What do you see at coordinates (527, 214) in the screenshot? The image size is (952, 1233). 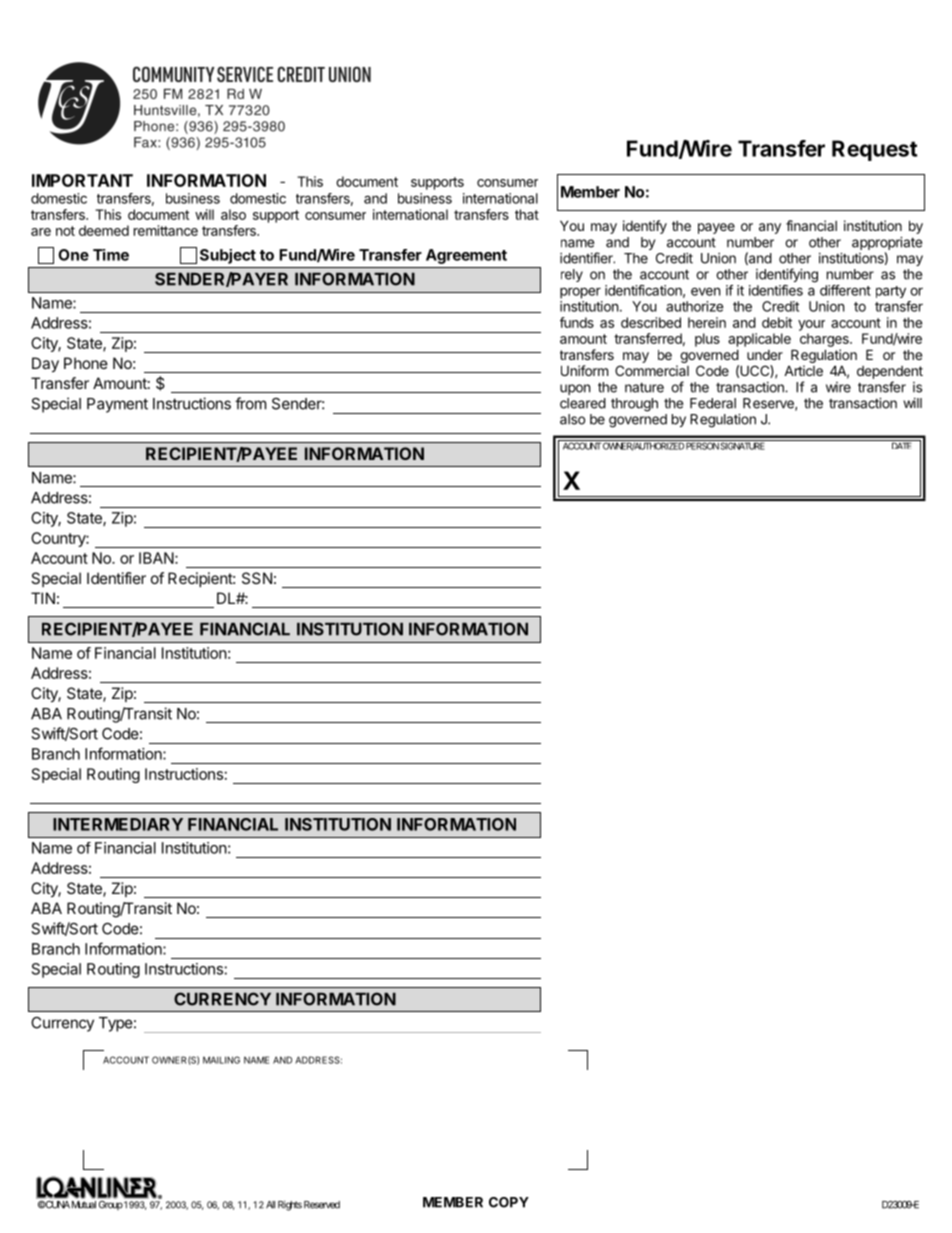 I see `that` at bounding box center [527, 214].
